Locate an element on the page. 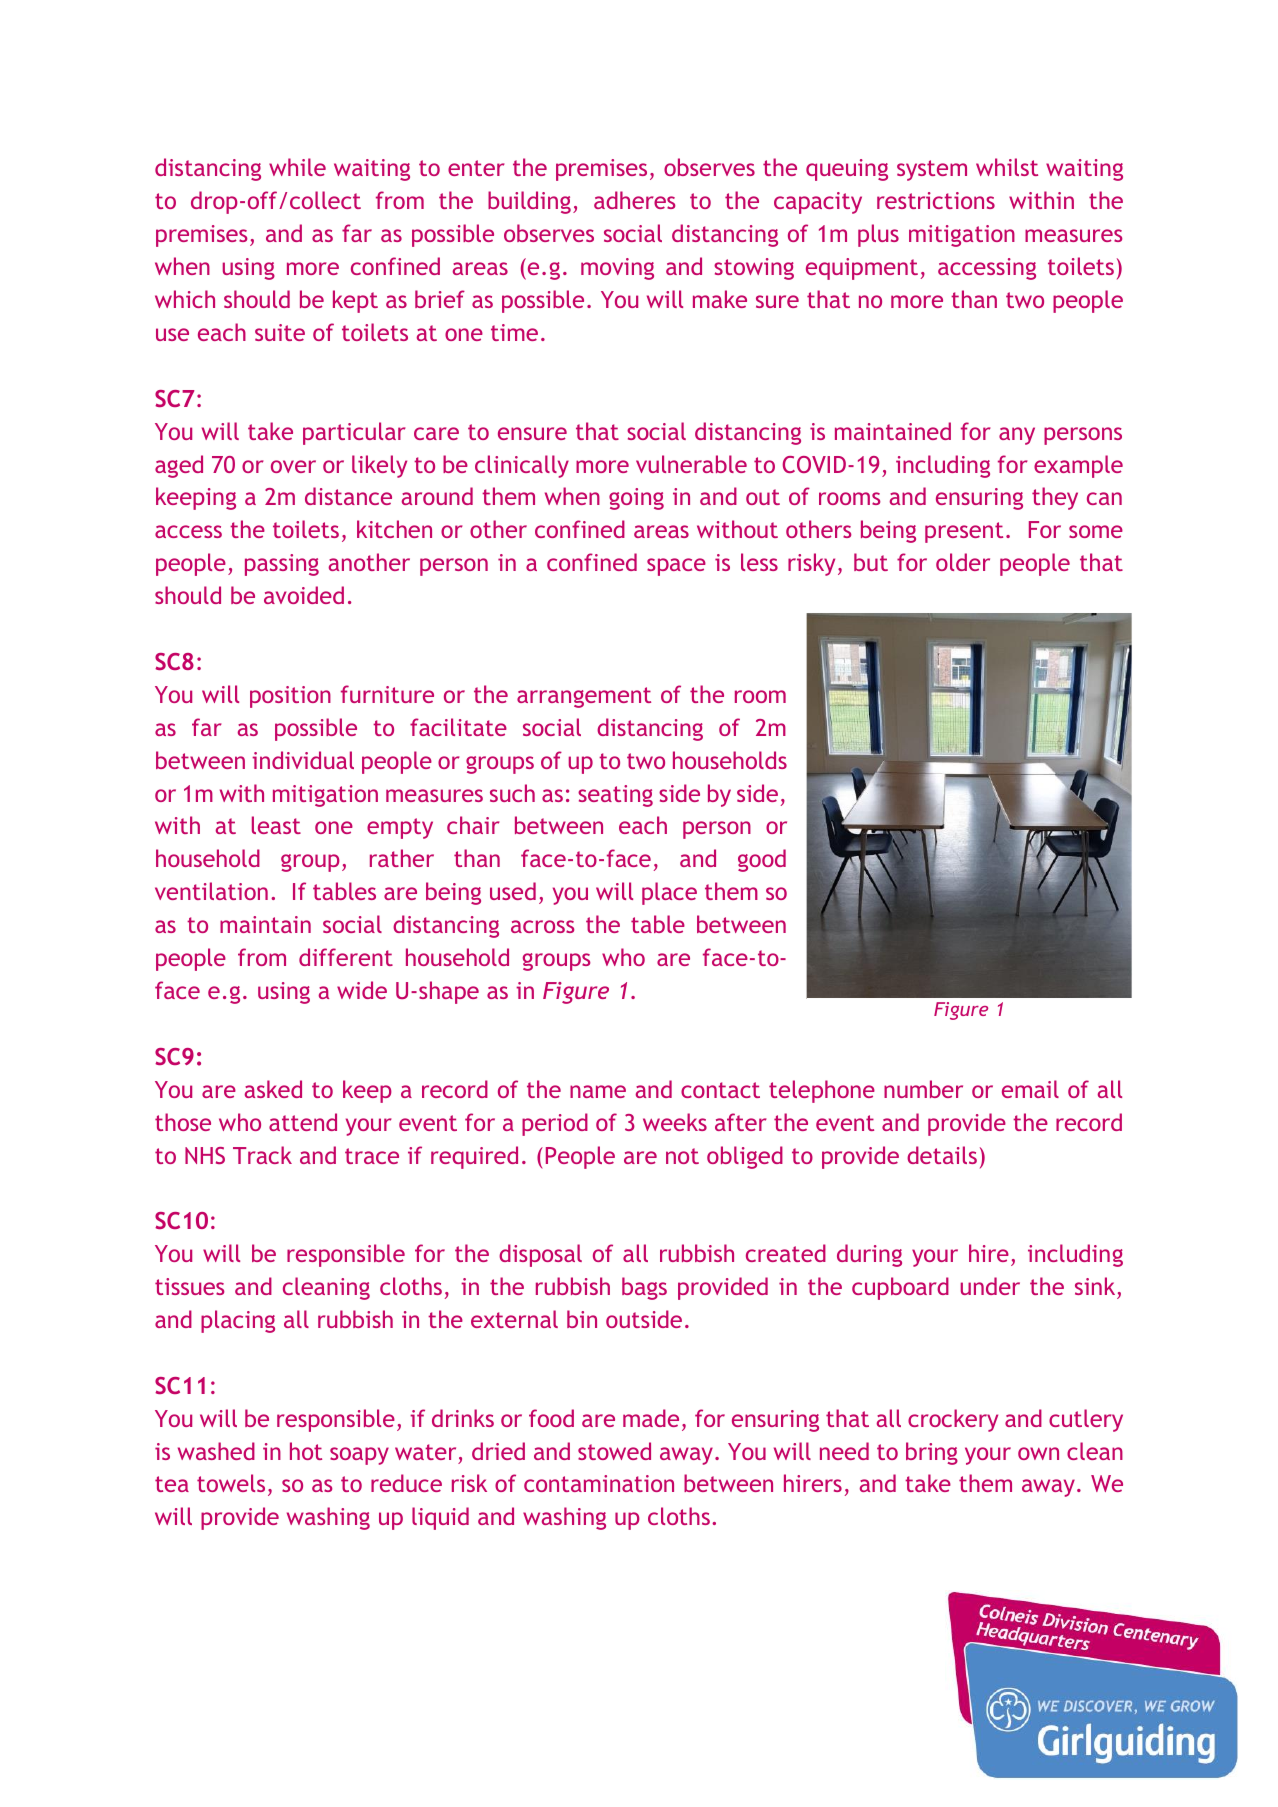 The height and width of the image is (1807, 1278). going is located at coordinates (636, 499).
